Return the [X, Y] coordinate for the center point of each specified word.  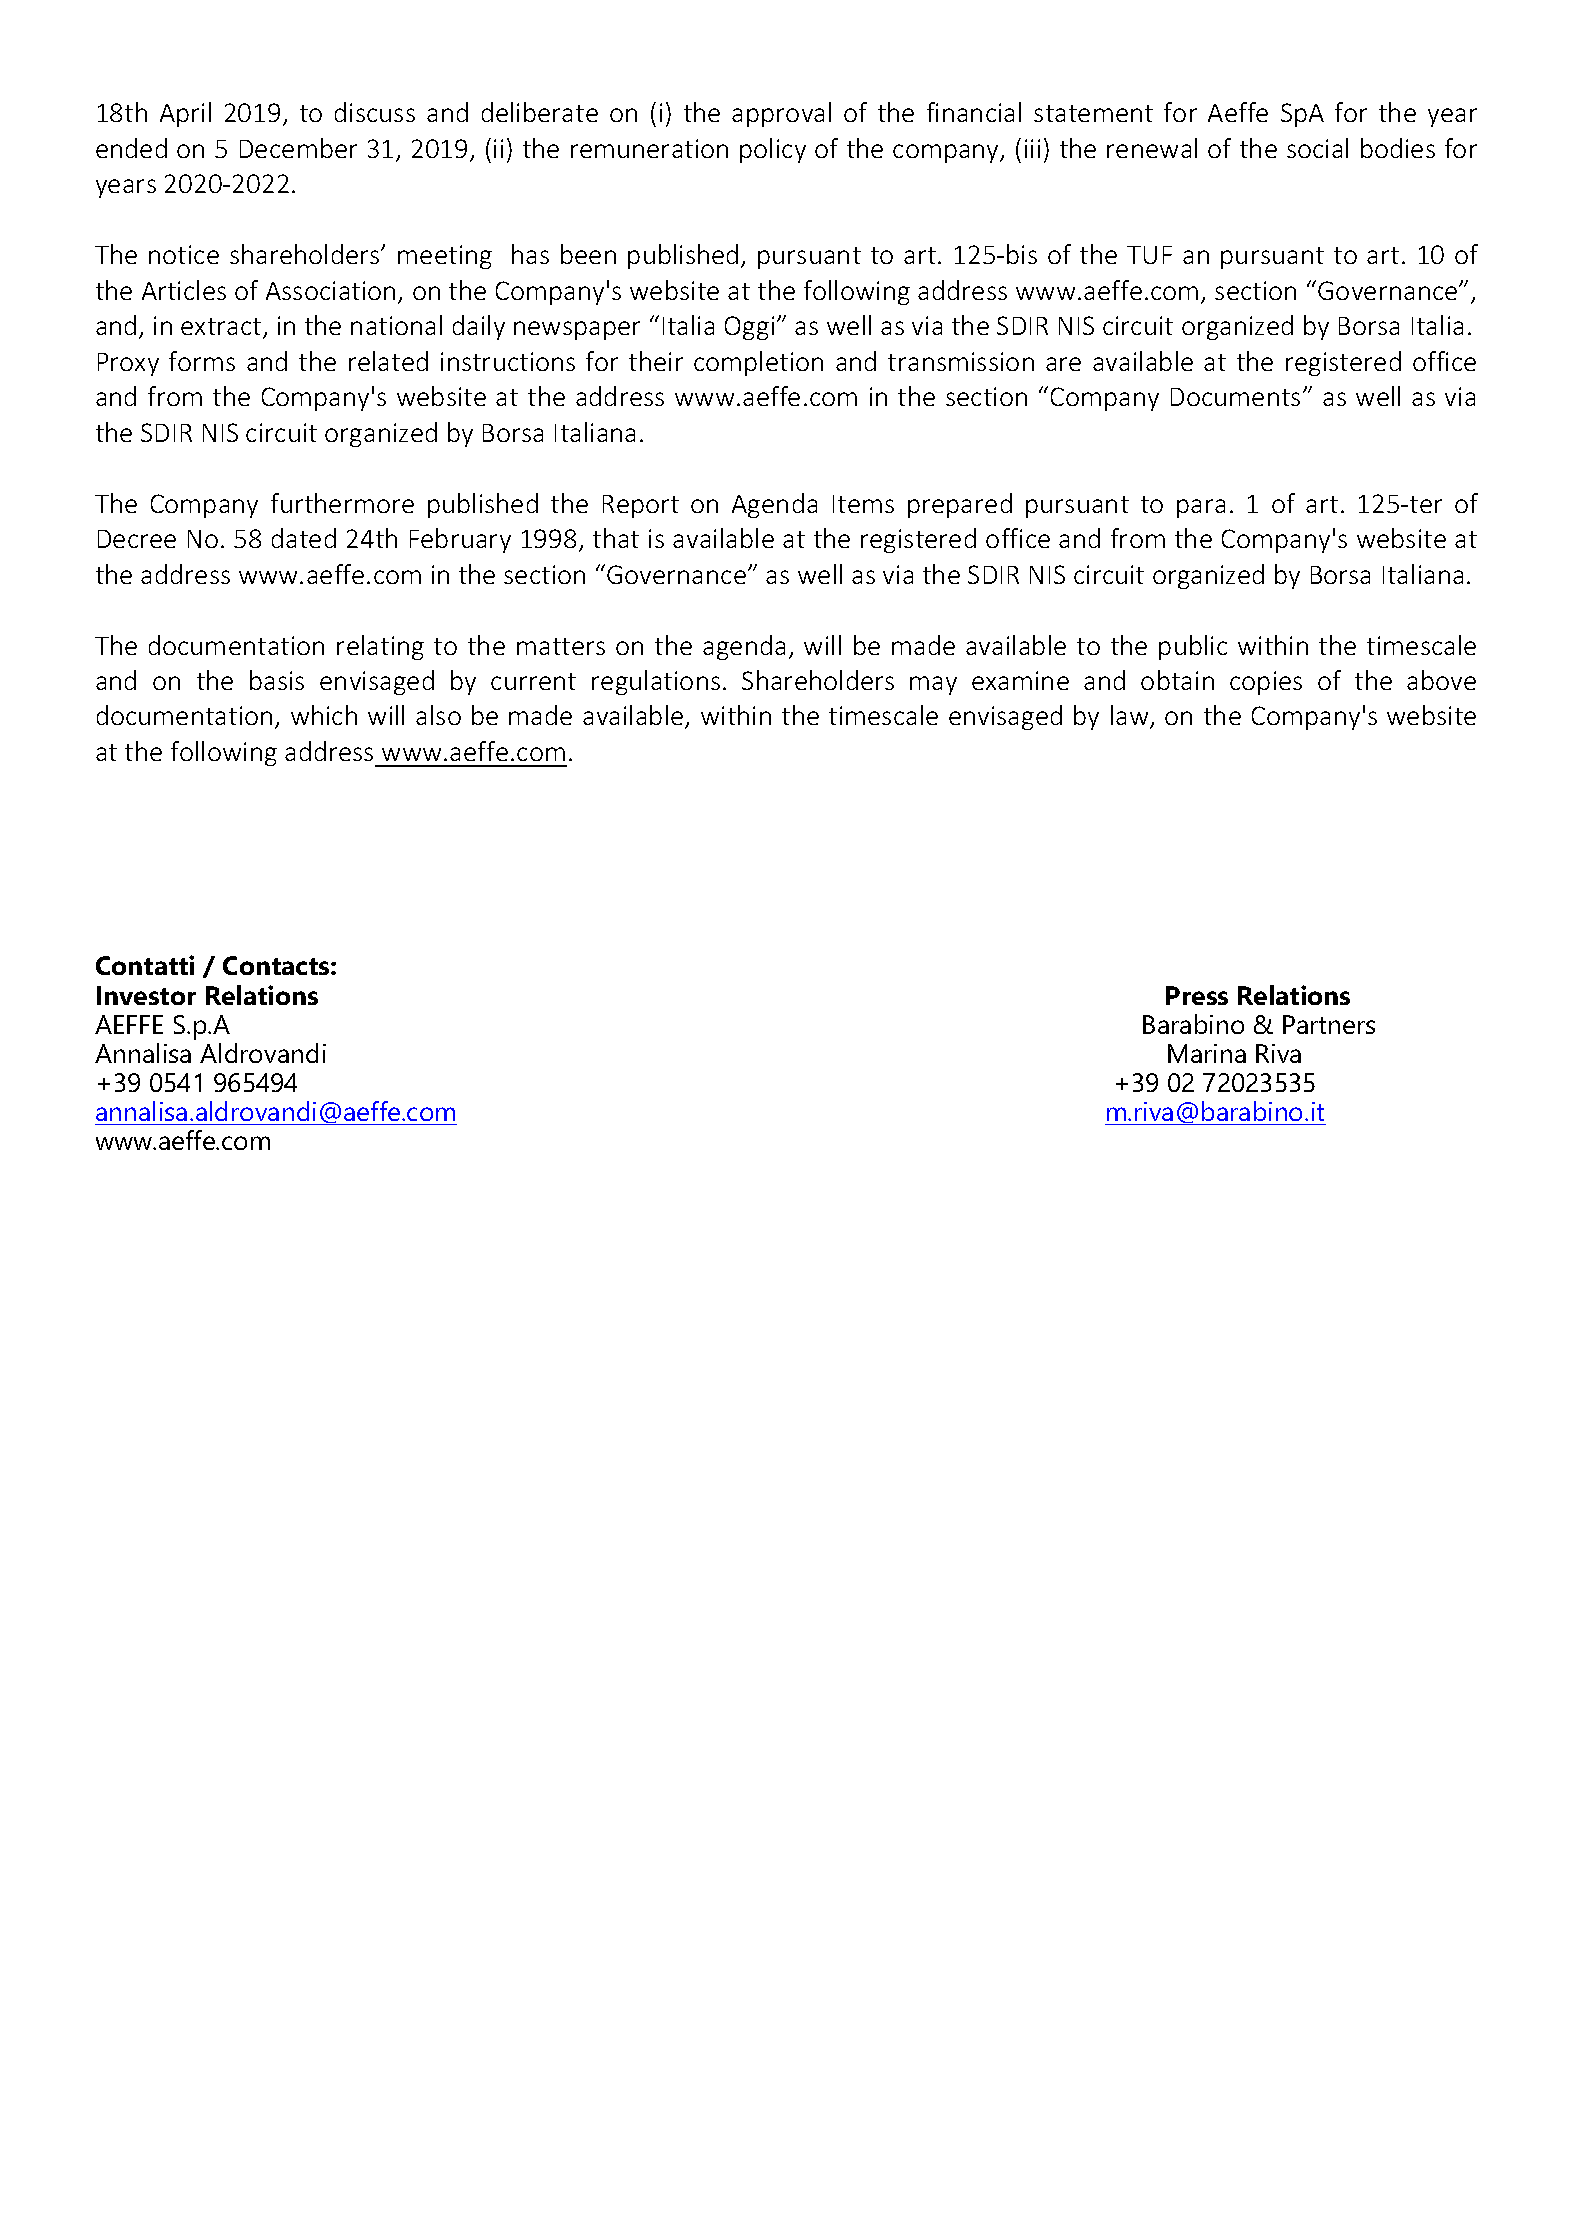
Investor [146, 995]
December [298, 148]
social [1317, 148]
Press [1197, 995]
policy [773, 150]
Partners [1329, 1024]
